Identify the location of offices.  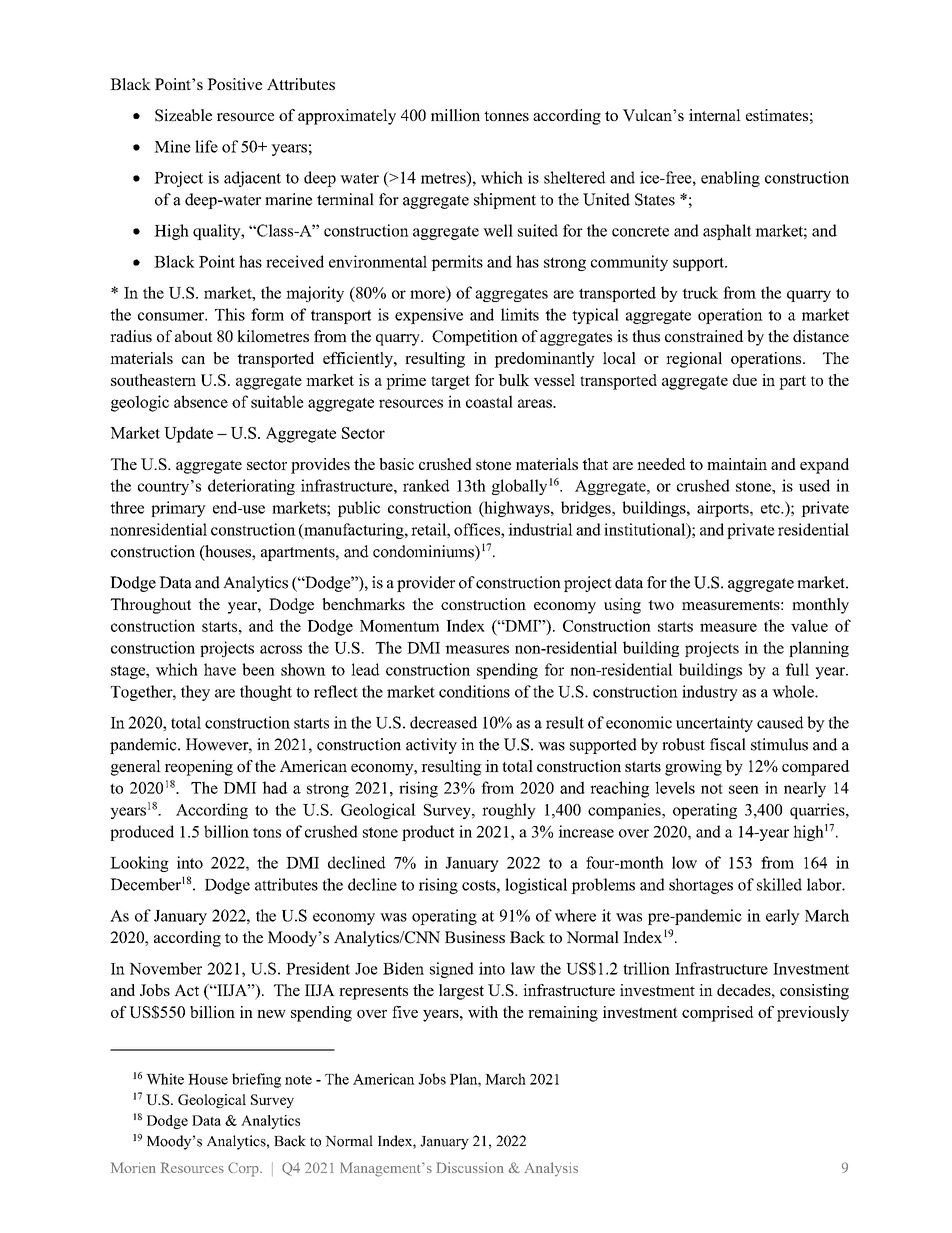
(478, 530).
